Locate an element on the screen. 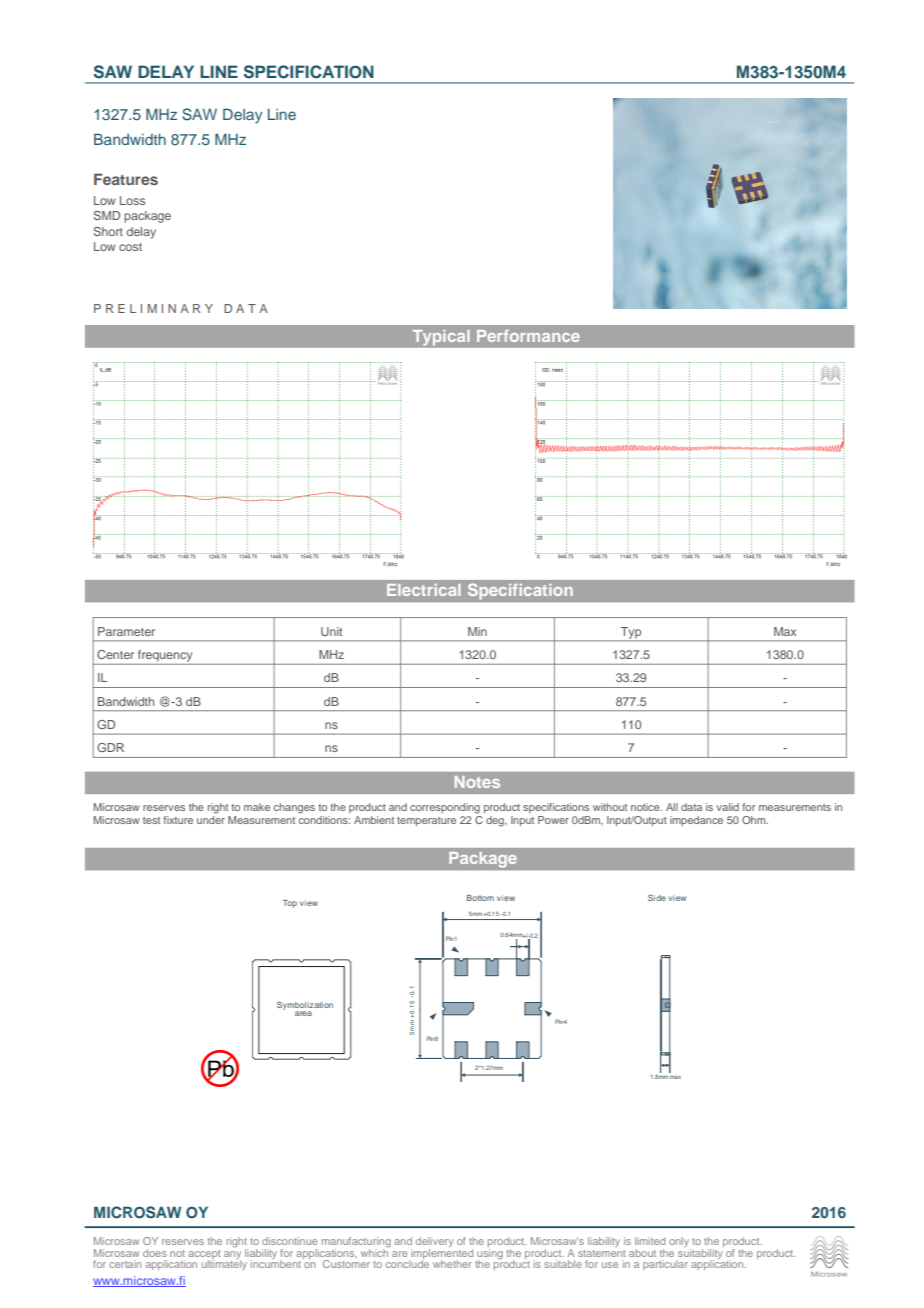 This screenshot has width=924, height=1308. Notes is located at coordinates (477, 782).
